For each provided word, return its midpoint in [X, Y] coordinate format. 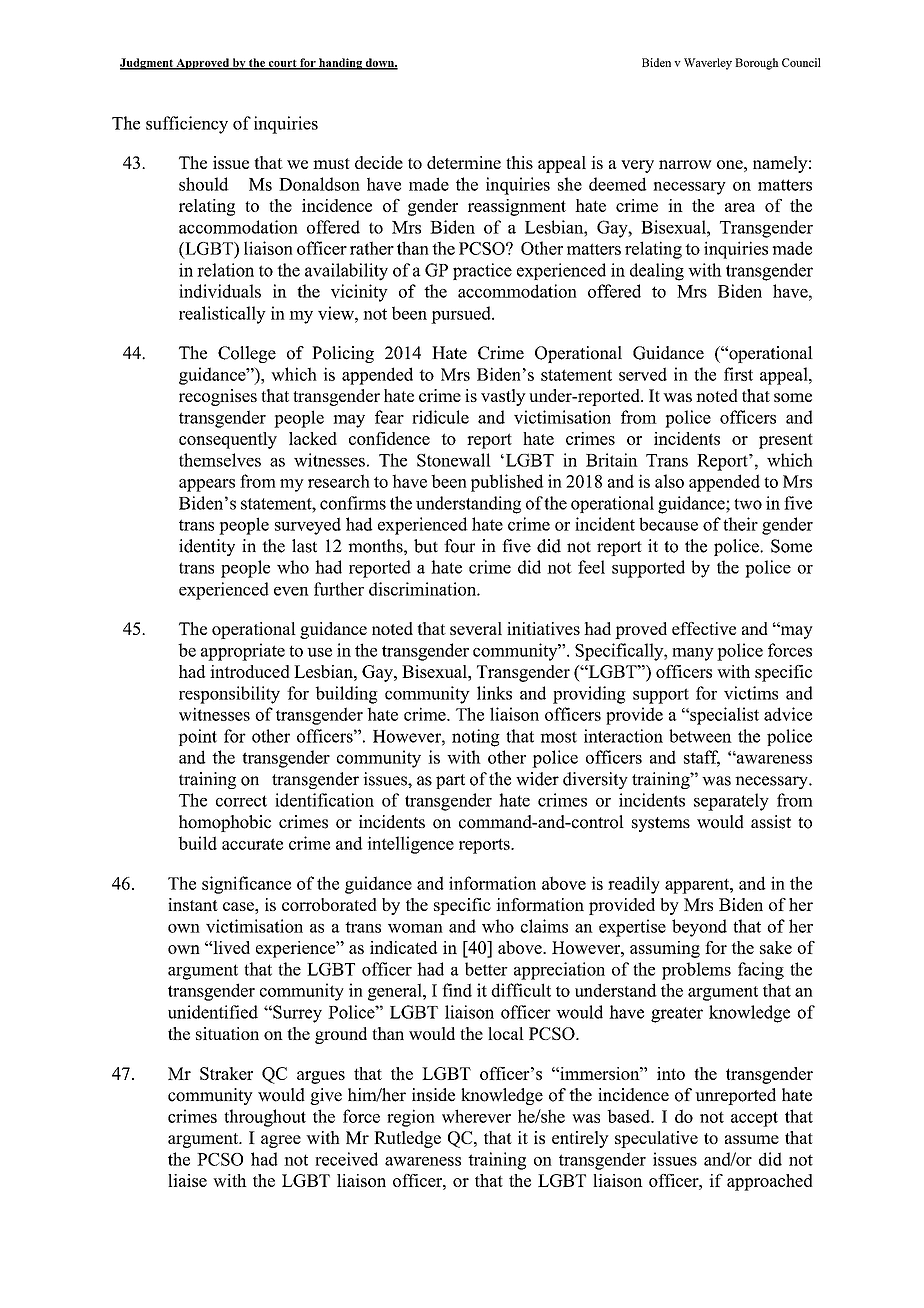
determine [464, 162]
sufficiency [187, 125]
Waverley [708, 64]
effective [704, 628]
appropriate [243, 652]
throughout [265, 1118]
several [476, 628]
